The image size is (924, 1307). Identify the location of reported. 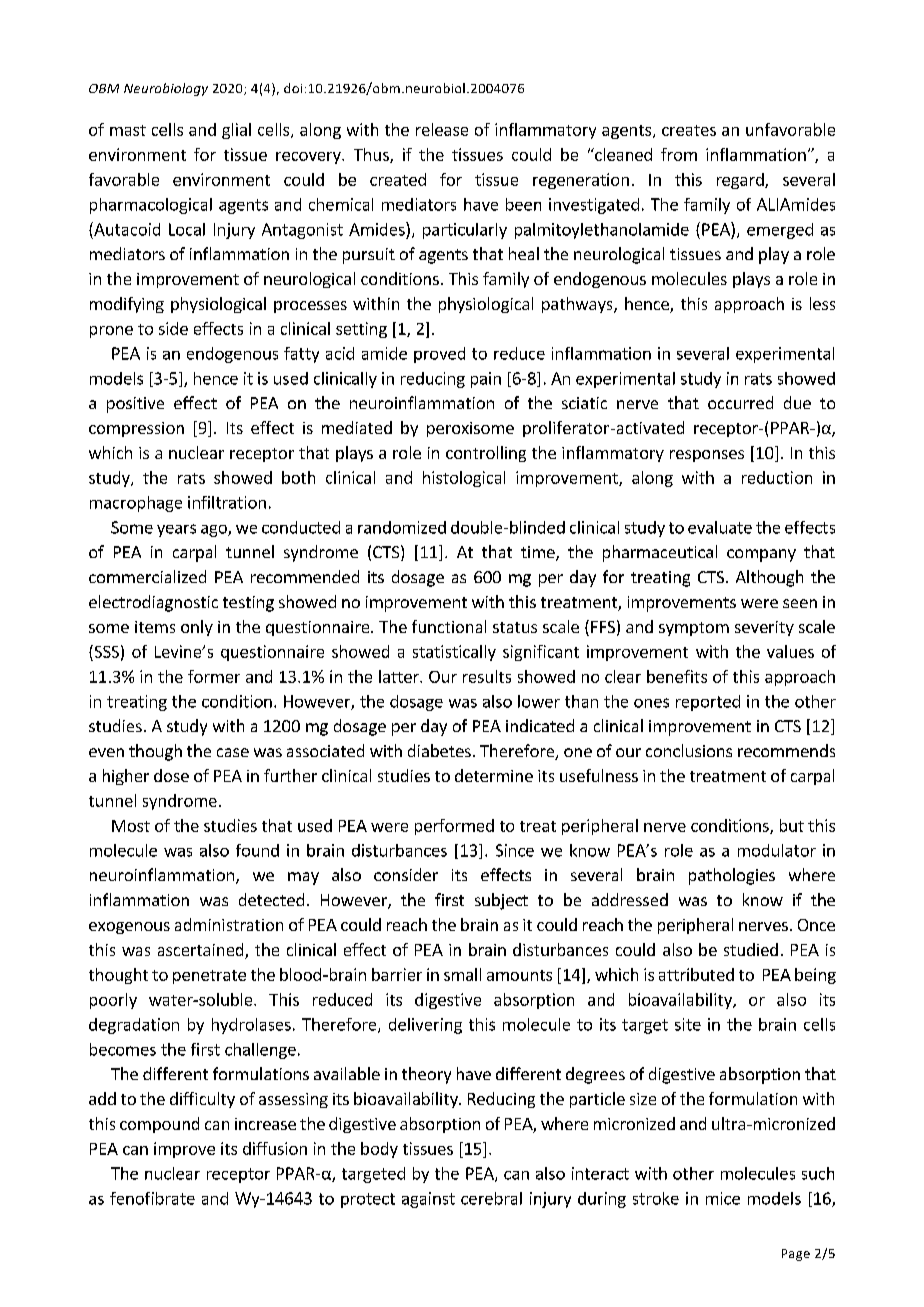
(708, 703).
